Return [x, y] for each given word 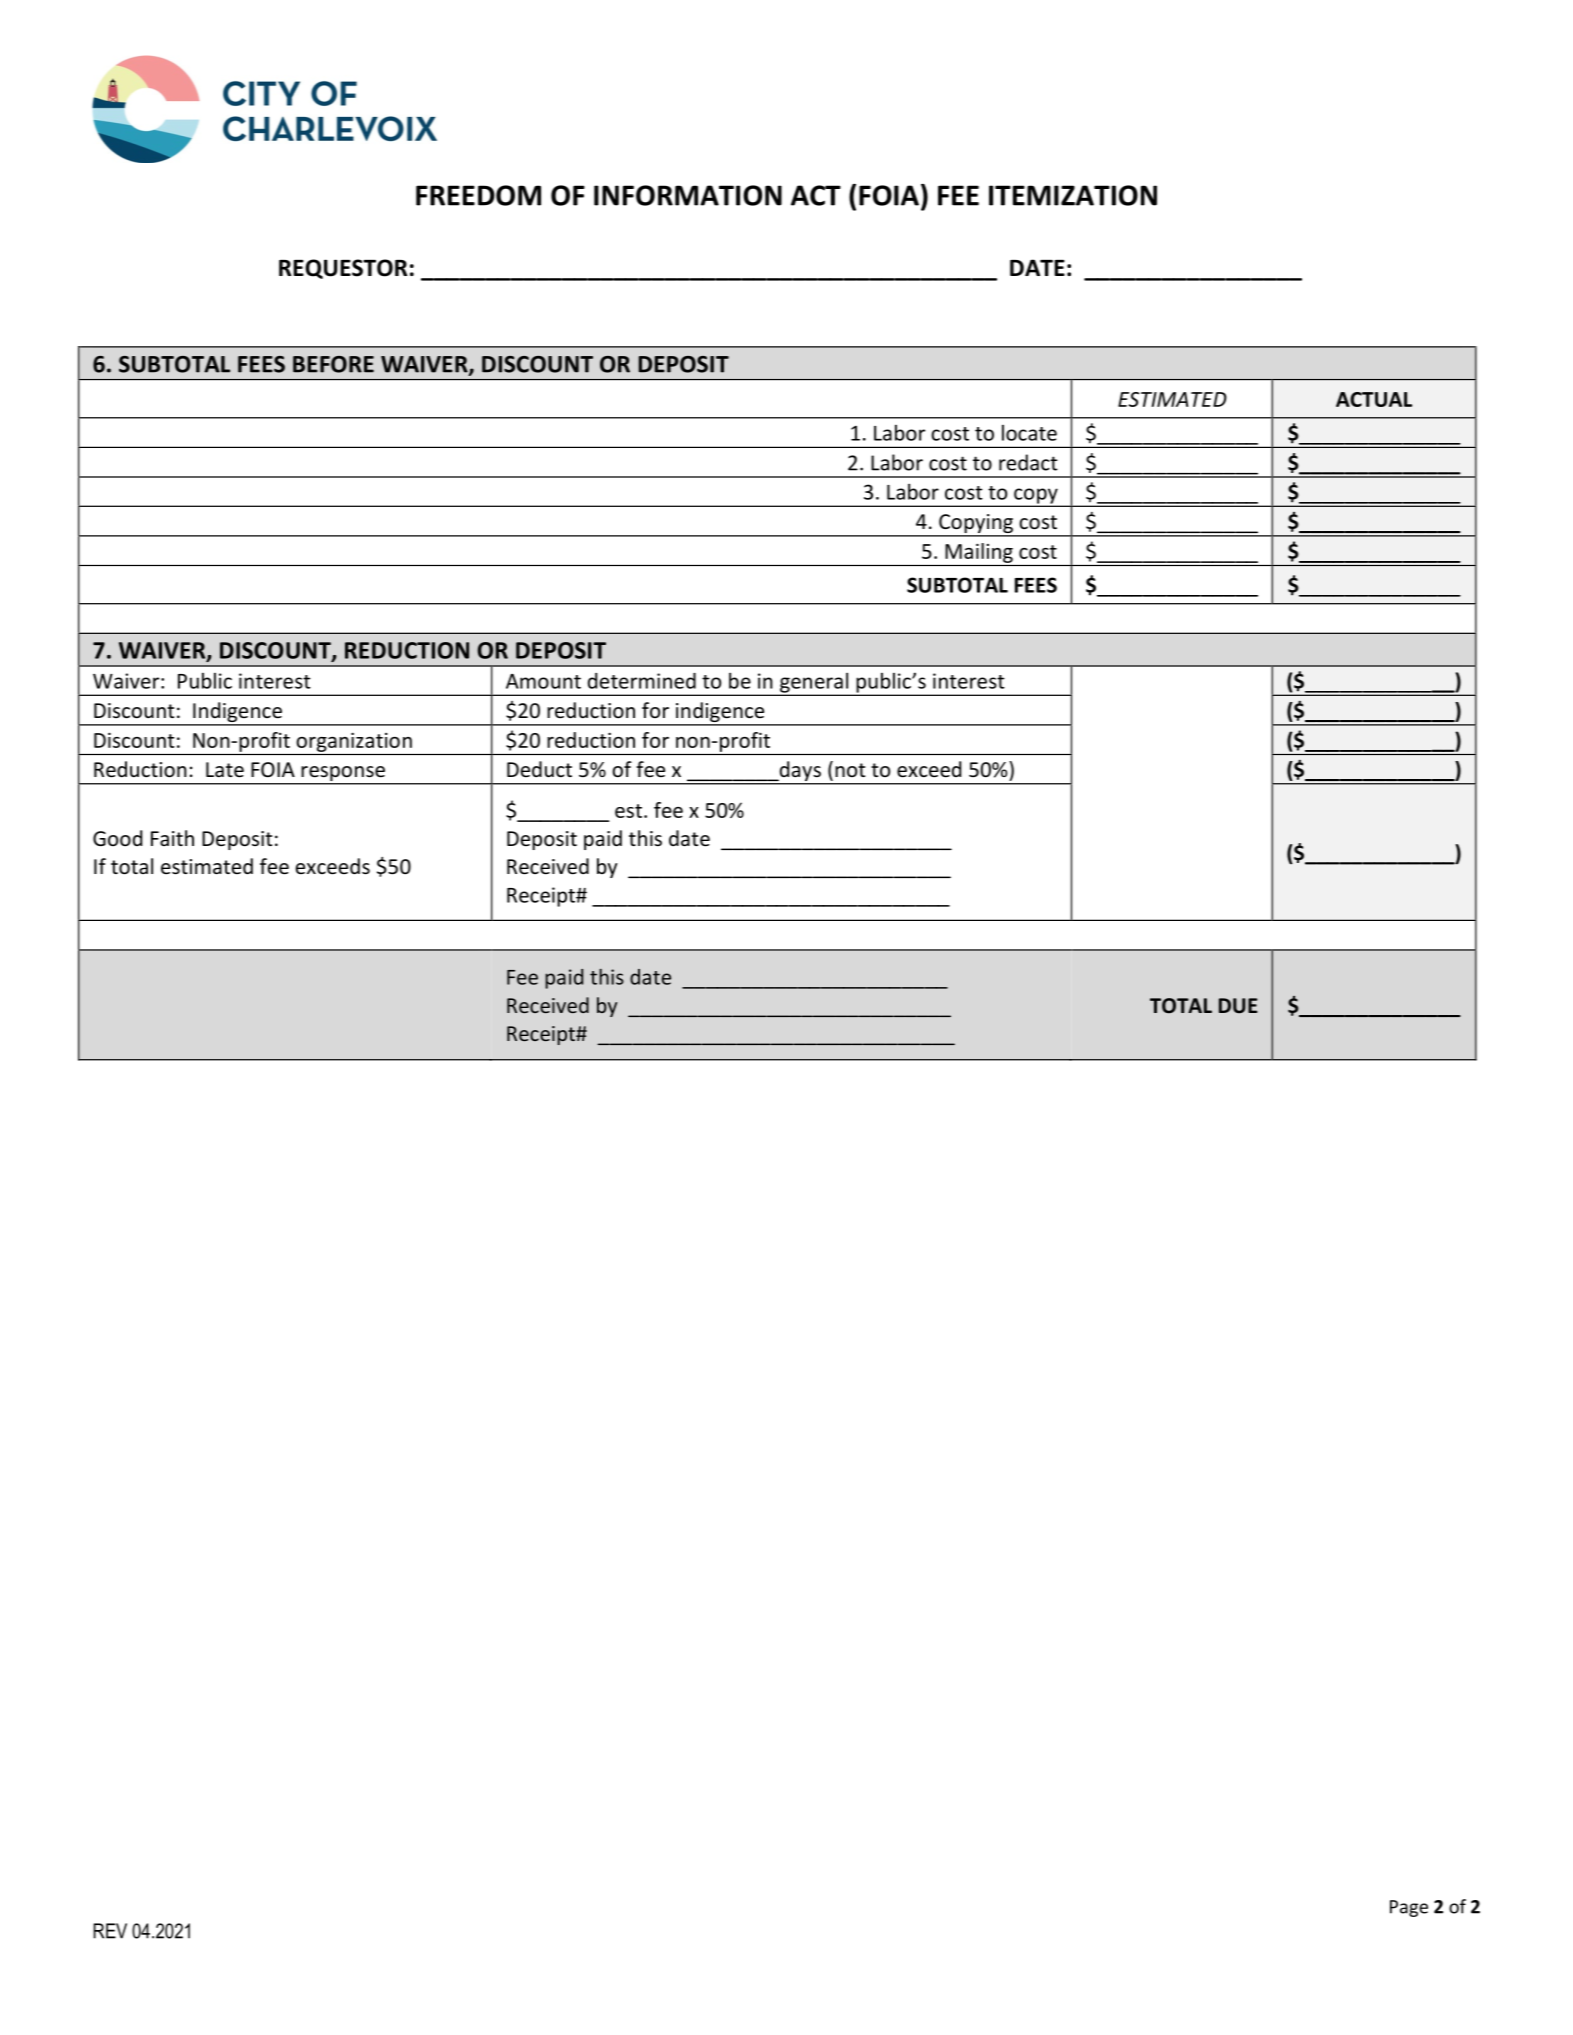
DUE [1238, 1006]
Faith [172, 838]
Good [117, 838]
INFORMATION [688, 195]
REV [110, 1931]
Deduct [539, 769]
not [850, 770]
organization [354, 742]
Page [1409, 1908]
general [814, 683]
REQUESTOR [343, 269]
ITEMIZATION [1073, 195]
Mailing [979, 553]
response [343, 775]
